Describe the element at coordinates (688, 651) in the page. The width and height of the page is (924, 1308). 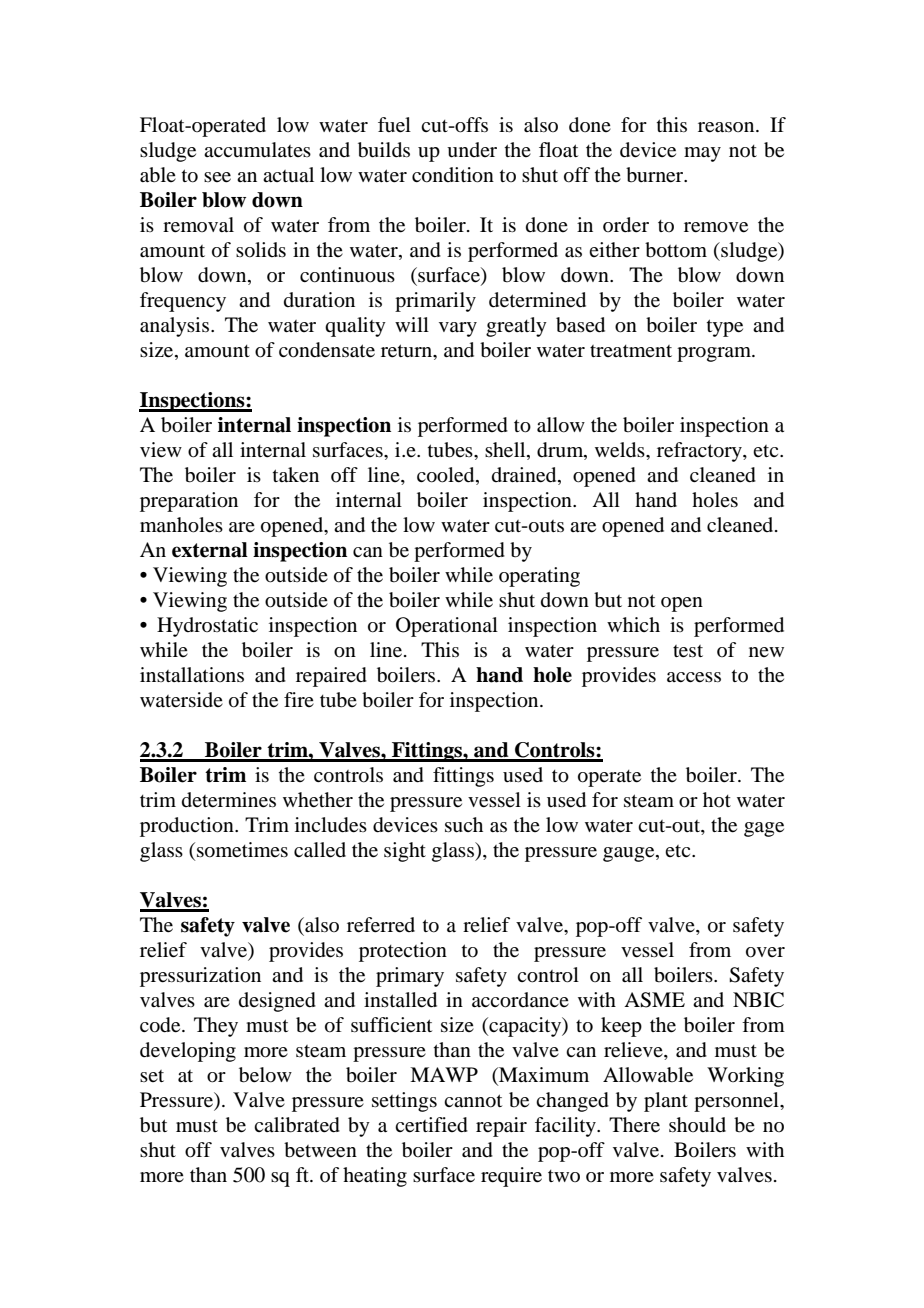
I see `test` at that location.
